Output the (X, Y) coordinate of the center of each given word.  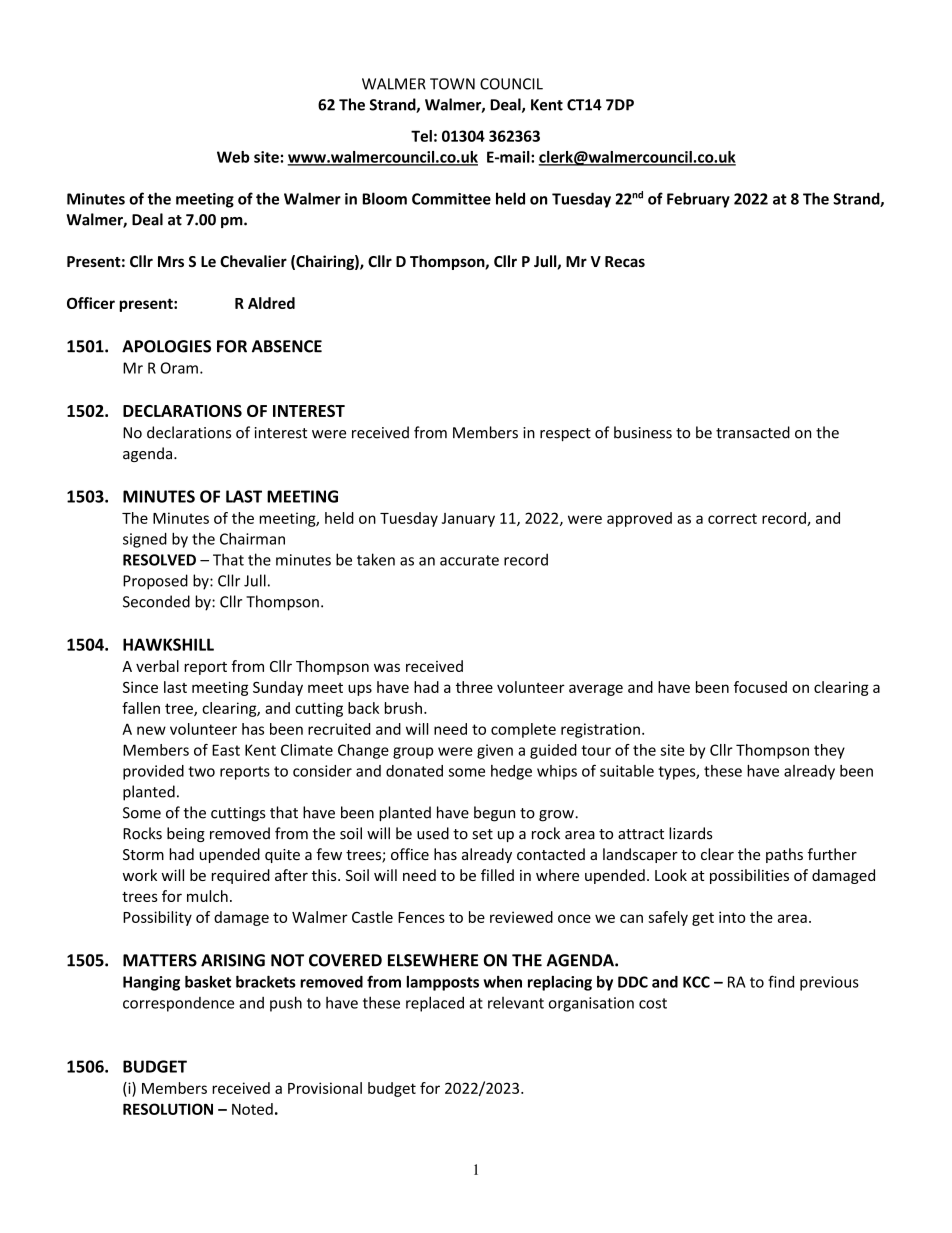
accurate (469, 560)
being (186, 834)
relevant (516, 1003)
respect (565, 435)
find (781, 981)
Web (233, 157)
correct (732, 518)
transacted (753, 432)
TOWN (452, 84)
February (698, 200)
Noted (252, 1109)
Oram (179, 368)
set (482, 834)
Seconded (156, 601)
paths (784, 855)
